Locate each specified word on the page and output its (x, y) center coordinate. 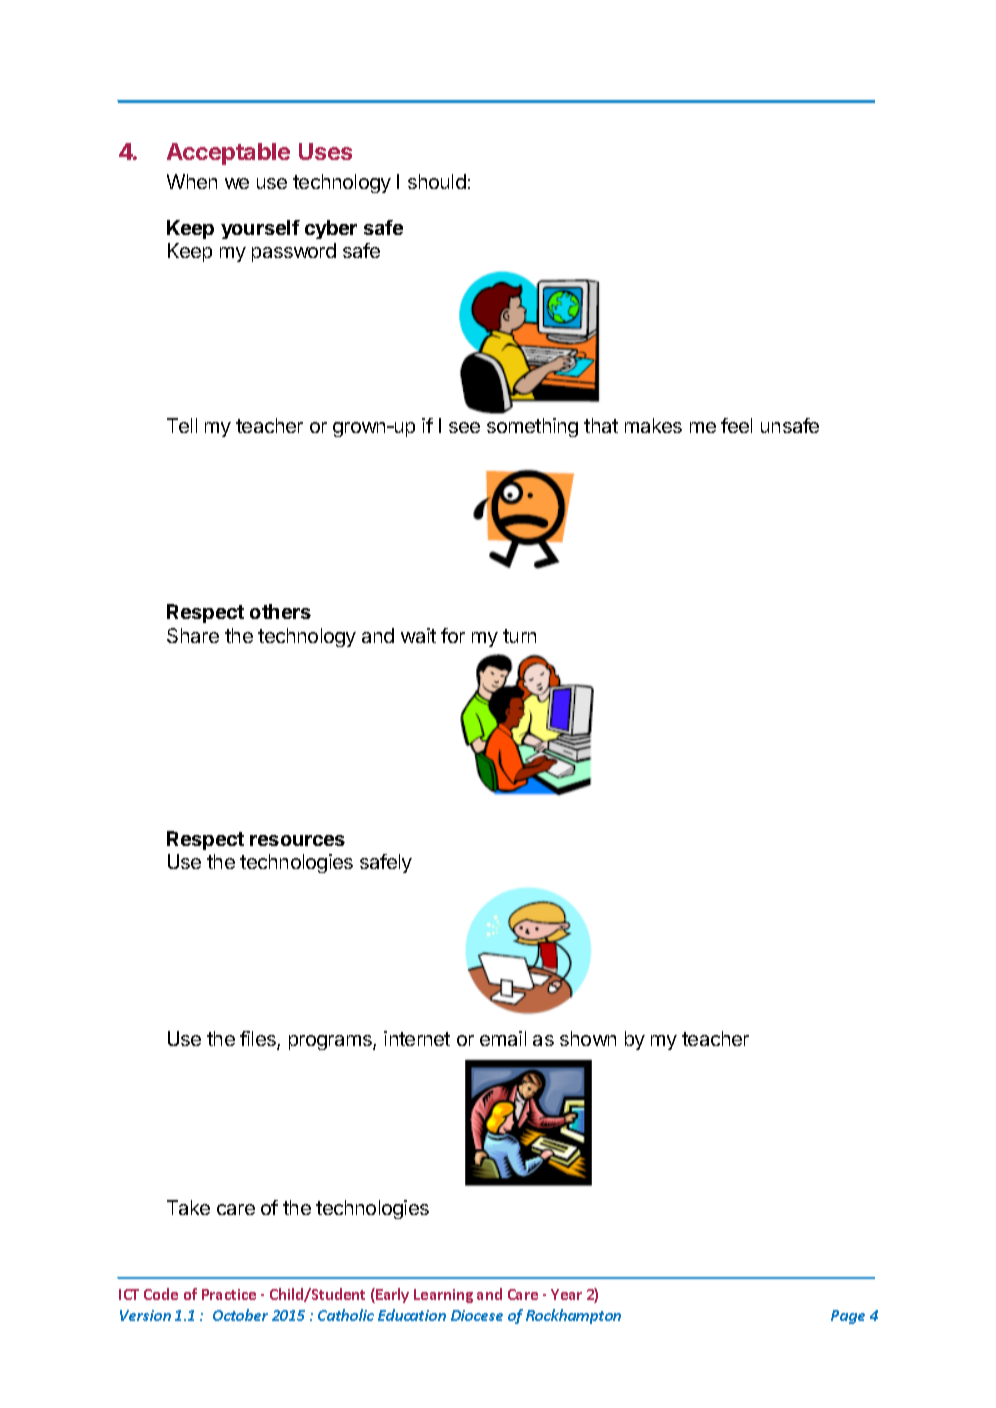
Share (193, 635)
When (192, 181)
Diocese (477, 1315)
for (453, 635)
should (437, 181)
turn (519, 636)
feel (736, 425)
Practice (229, 1294)
